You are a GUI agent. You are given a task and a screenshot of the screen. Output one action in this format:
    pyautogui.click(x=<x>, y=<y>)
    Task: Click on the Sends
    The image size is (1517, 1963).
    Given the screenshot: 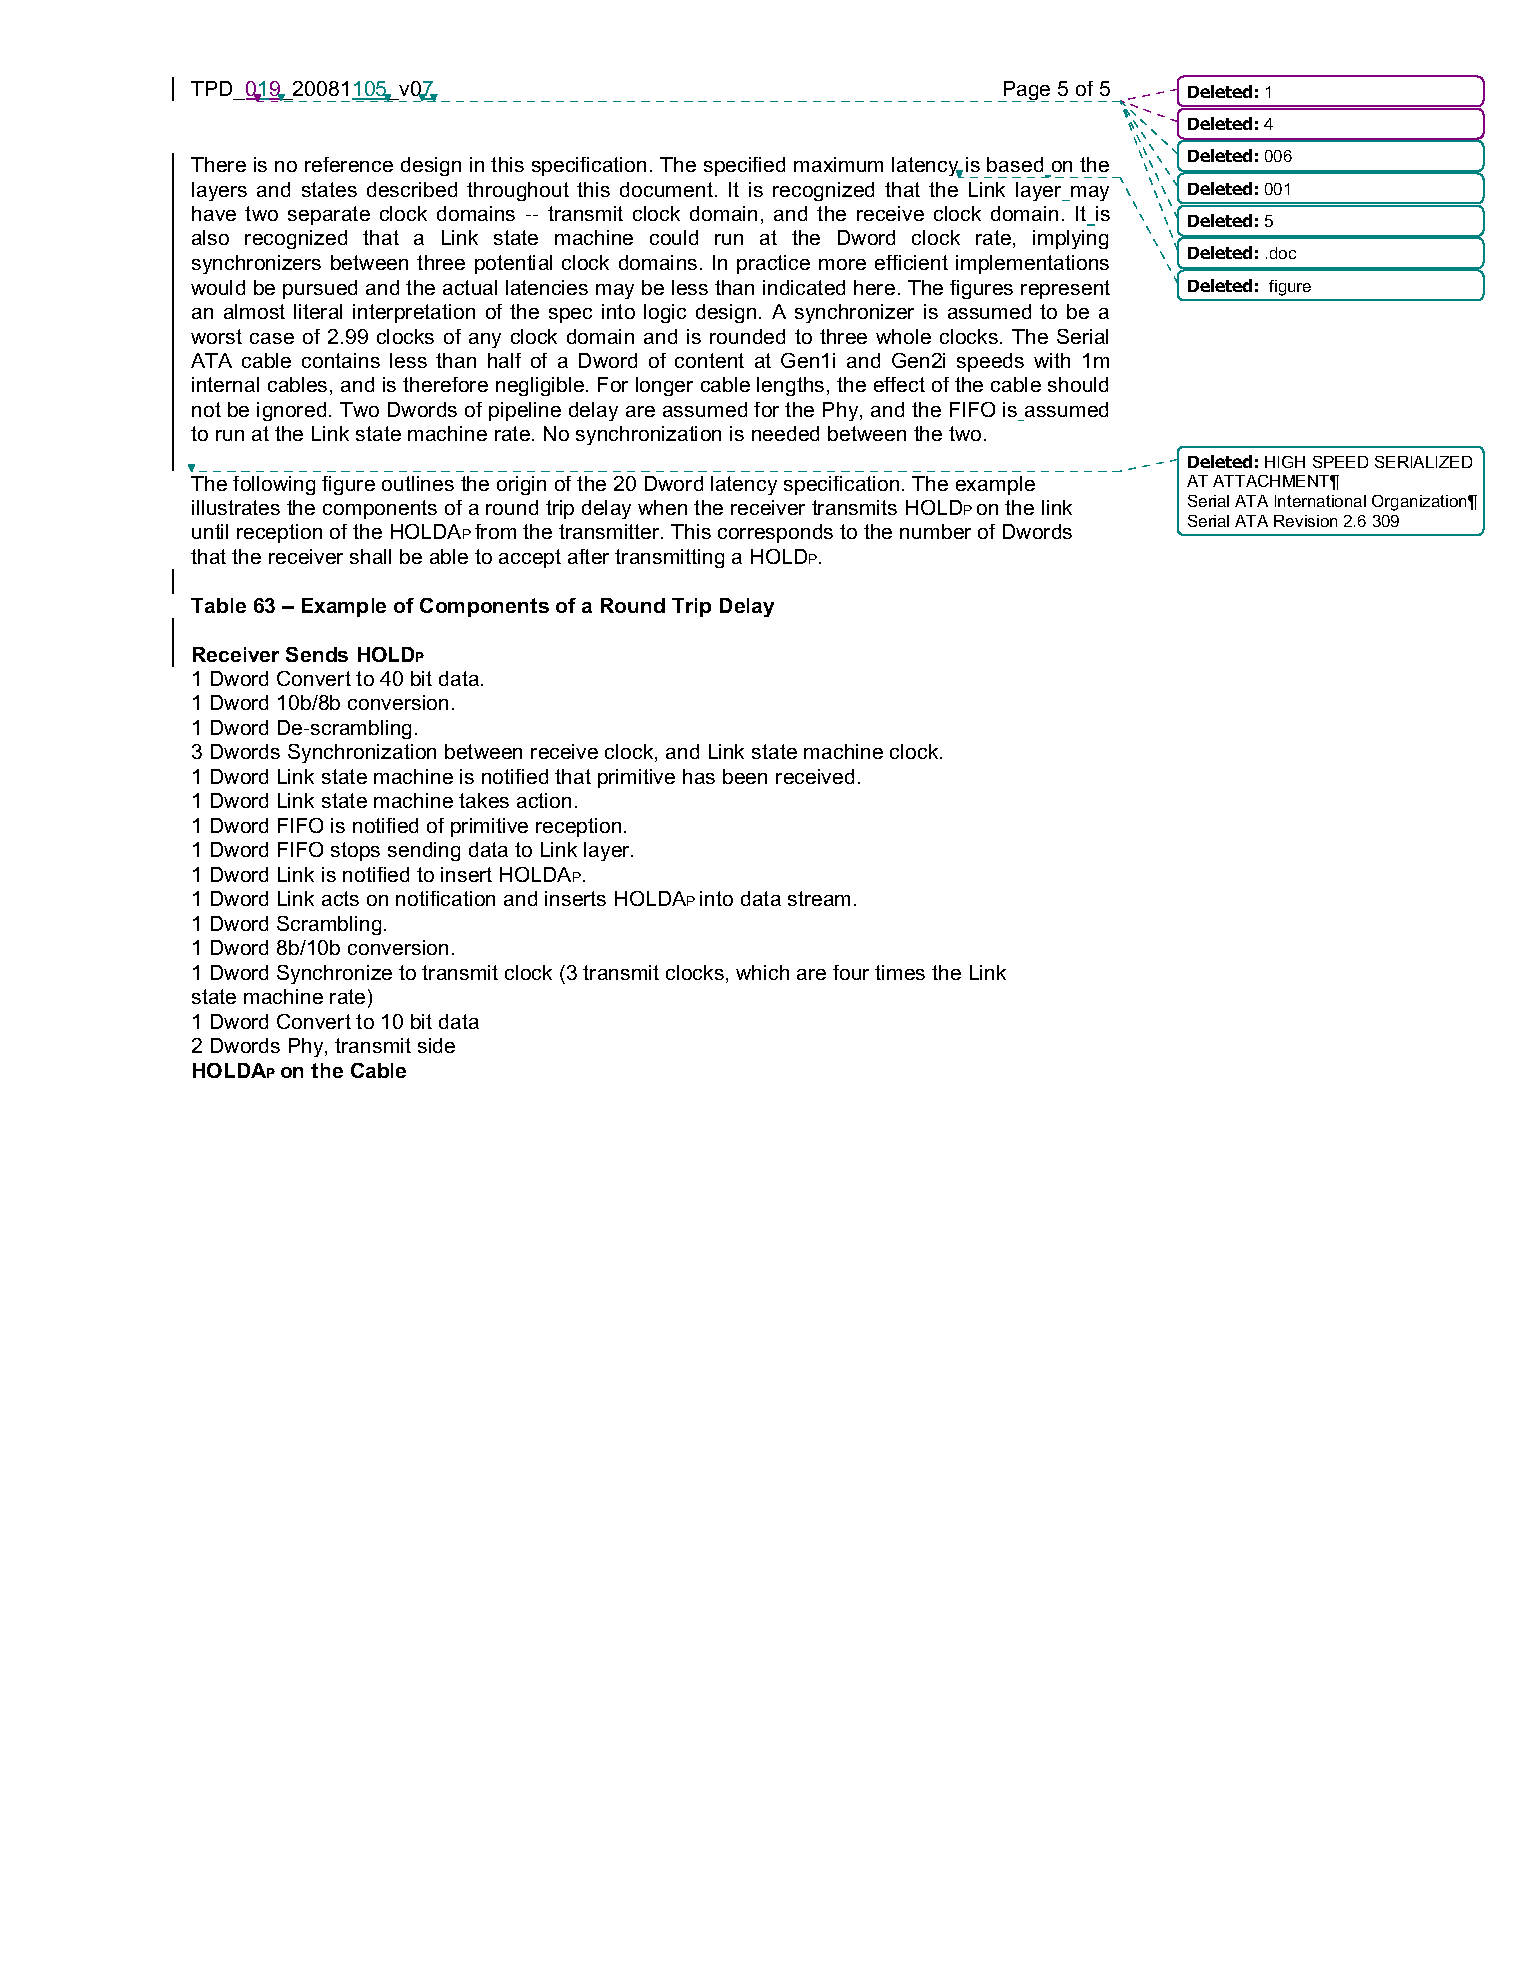 What is the action you would take?
    pyautogui.click(x=317, y=654)
